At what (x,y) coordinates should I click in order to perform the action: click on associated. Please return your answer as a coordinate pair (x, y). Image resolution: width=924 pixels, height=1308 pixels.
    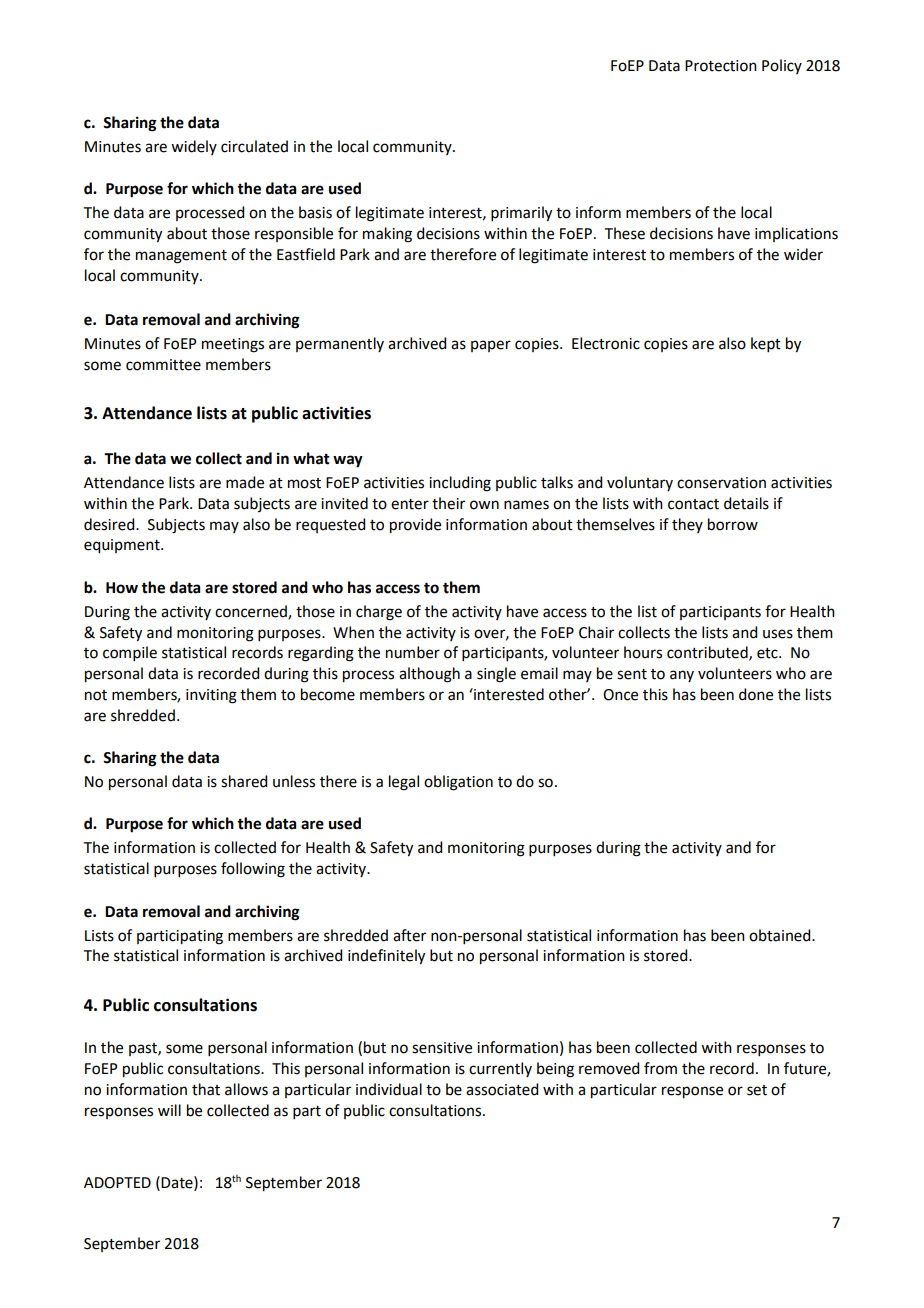
    Looking at the image, I should click on (502, 1089).
